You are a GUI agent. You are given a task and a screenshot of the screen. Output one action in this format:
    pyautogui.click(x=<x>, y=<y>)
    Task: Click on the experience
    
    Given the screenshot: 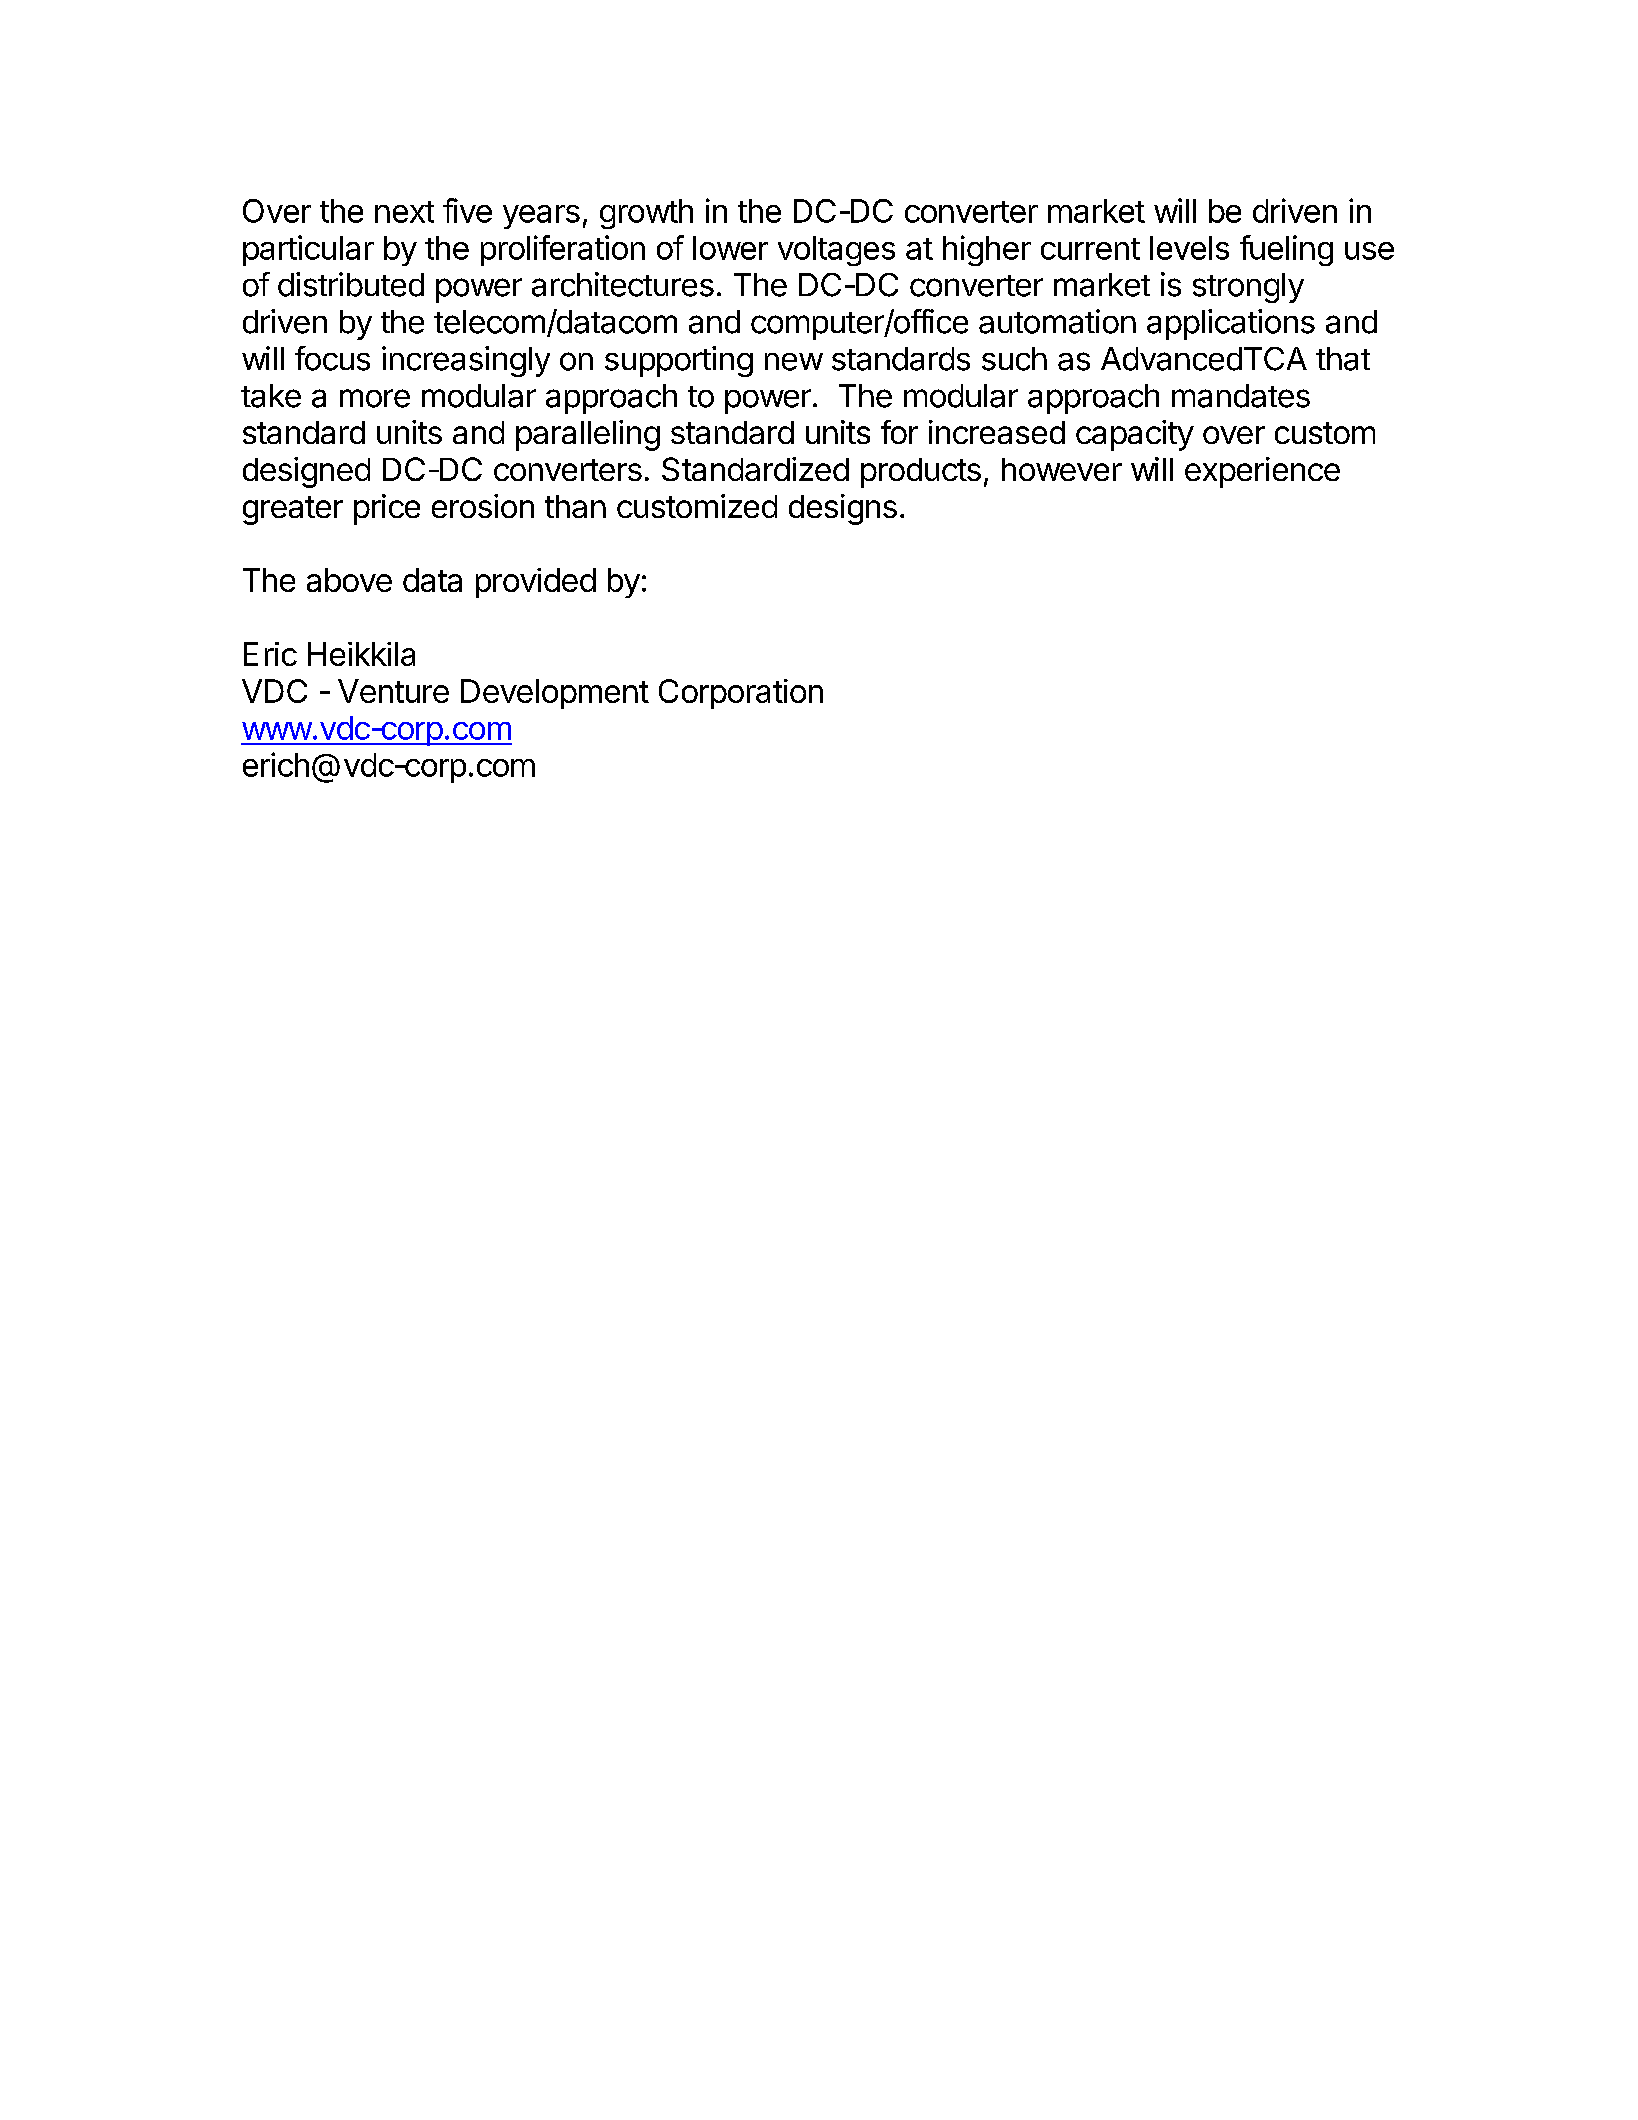 What is the action you would take?
    pyautogui.click(x=1262, y=472)
